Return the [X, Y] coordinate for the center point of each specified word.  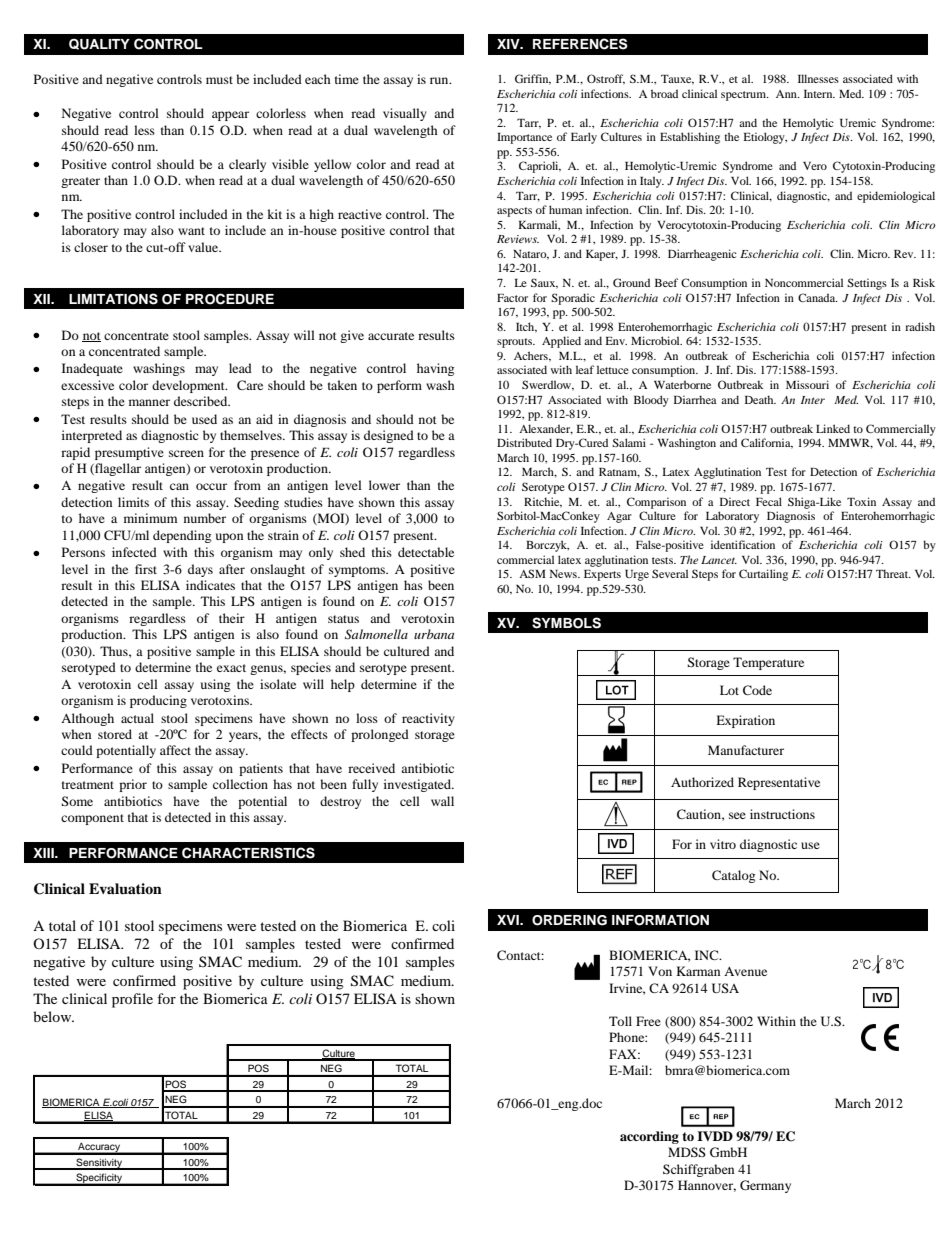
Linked [833, 428]
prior [133, 785]
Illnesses [818, 78]
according [649, 1137]
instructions [782, 814]
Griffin [533, 79]
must [219, 80]
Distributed [524, 442]
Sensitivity [99, 1164]
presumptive [129, 453]
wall [442, 801]
